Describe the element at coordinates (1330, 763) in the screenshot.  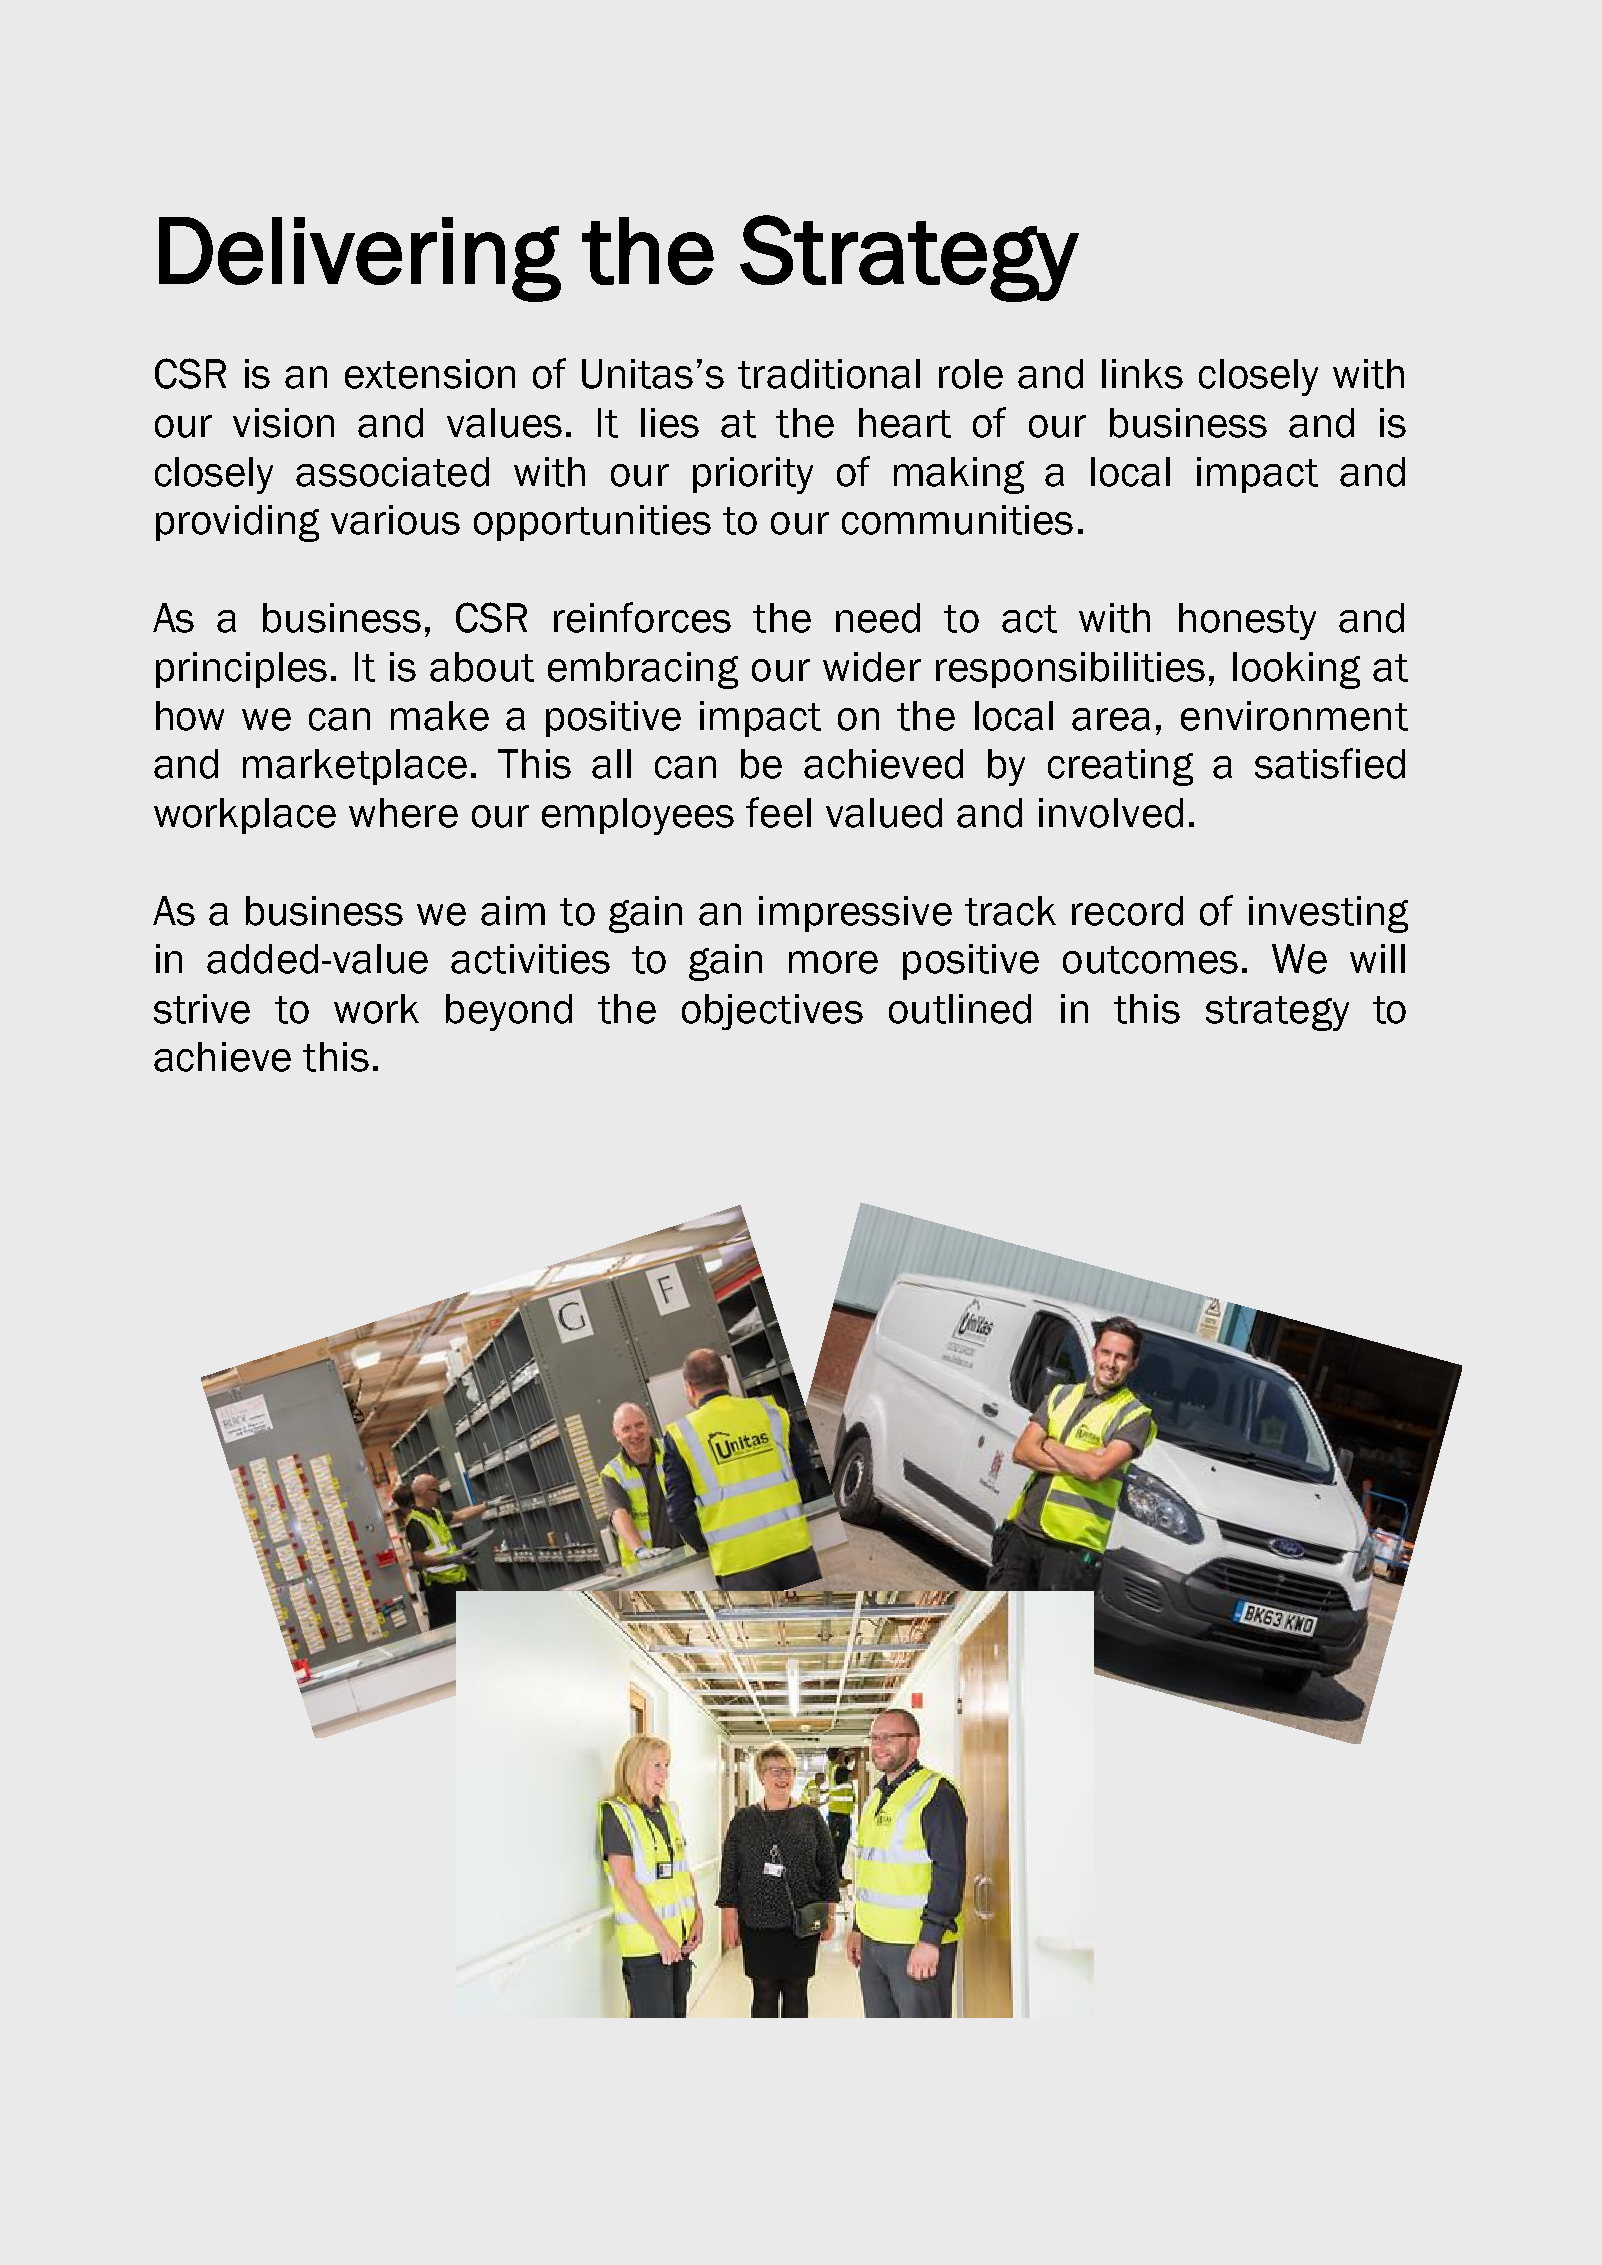
I see `satisfied` at that location.
